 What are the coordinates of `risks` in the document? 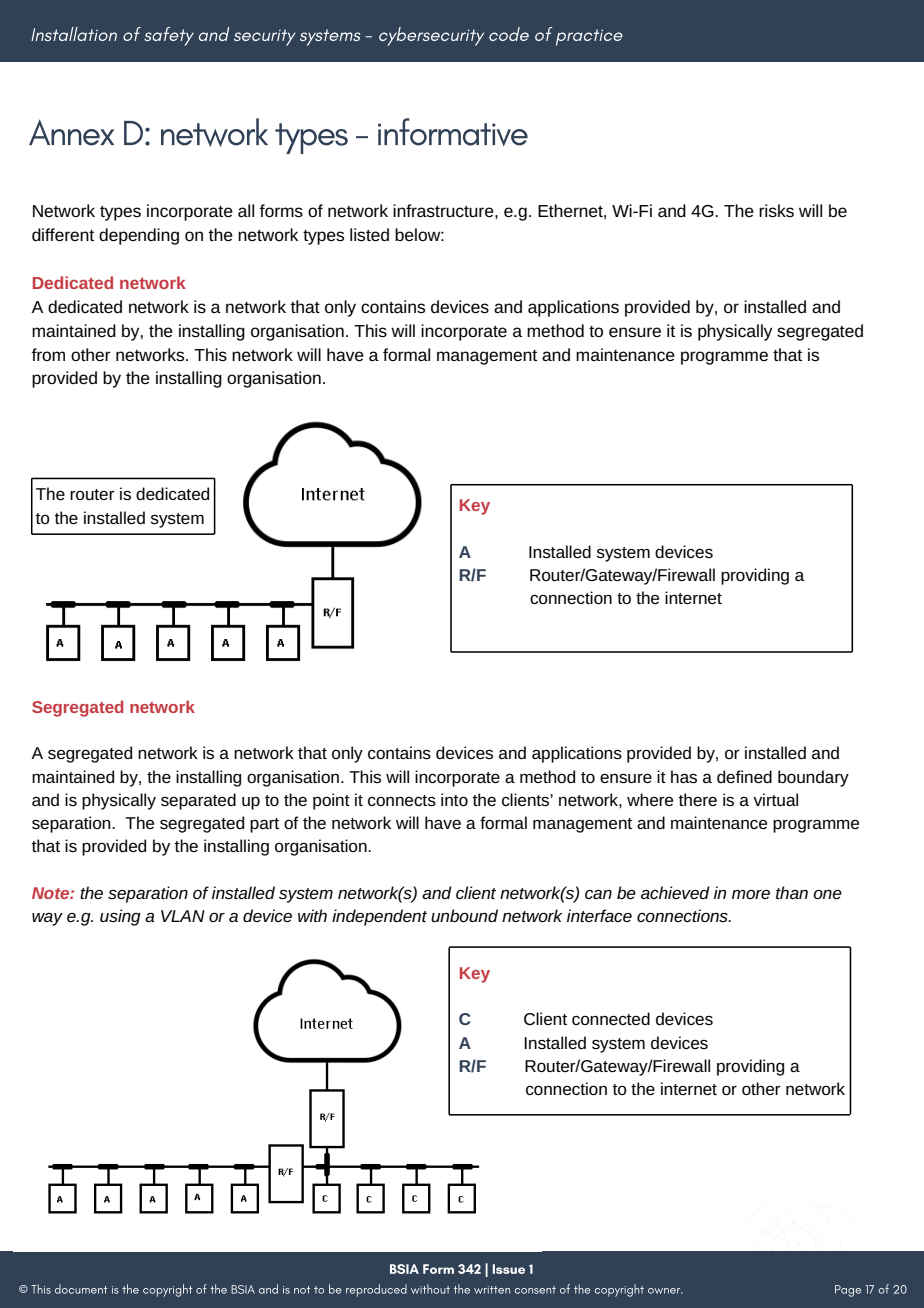 It's located at (776, 210).
